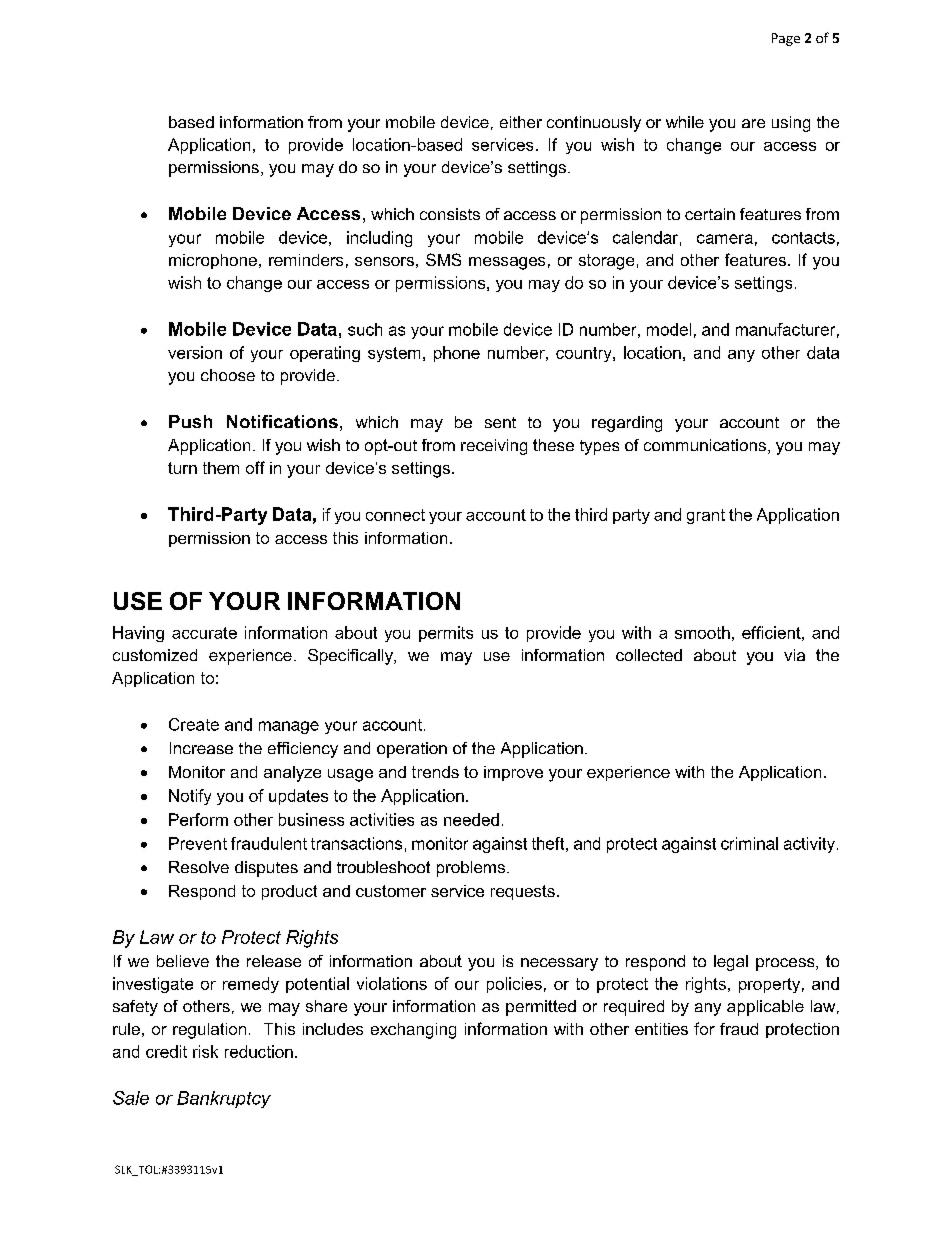 This document has height=1233, width=952. I want to click on reminders, so click(306, 260).
